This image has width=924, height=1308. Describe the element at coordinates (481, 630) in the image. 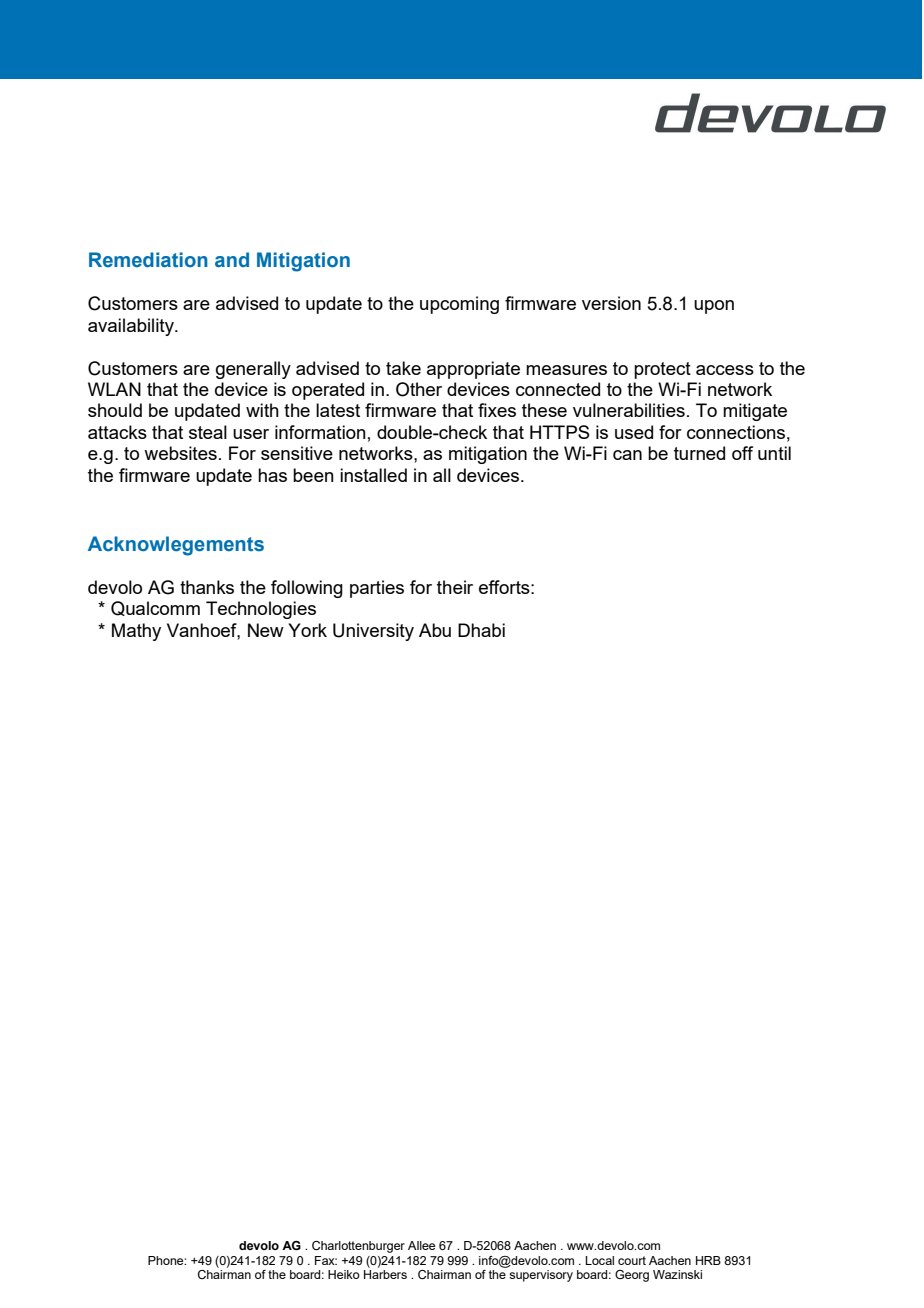

I see `Dhabi` at that location.
